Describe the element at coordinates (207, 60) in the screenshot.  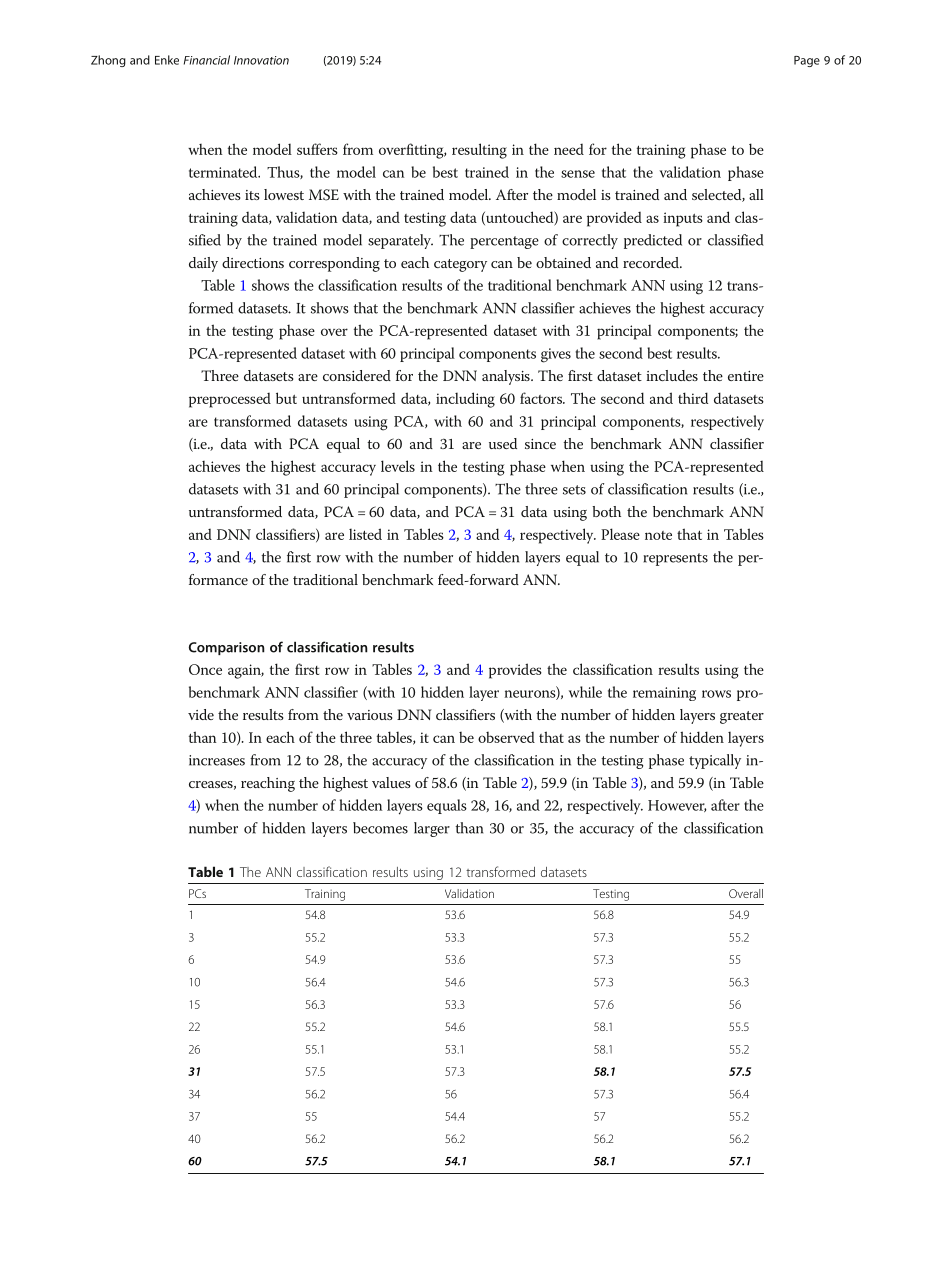
I see `Financial` at that location.
